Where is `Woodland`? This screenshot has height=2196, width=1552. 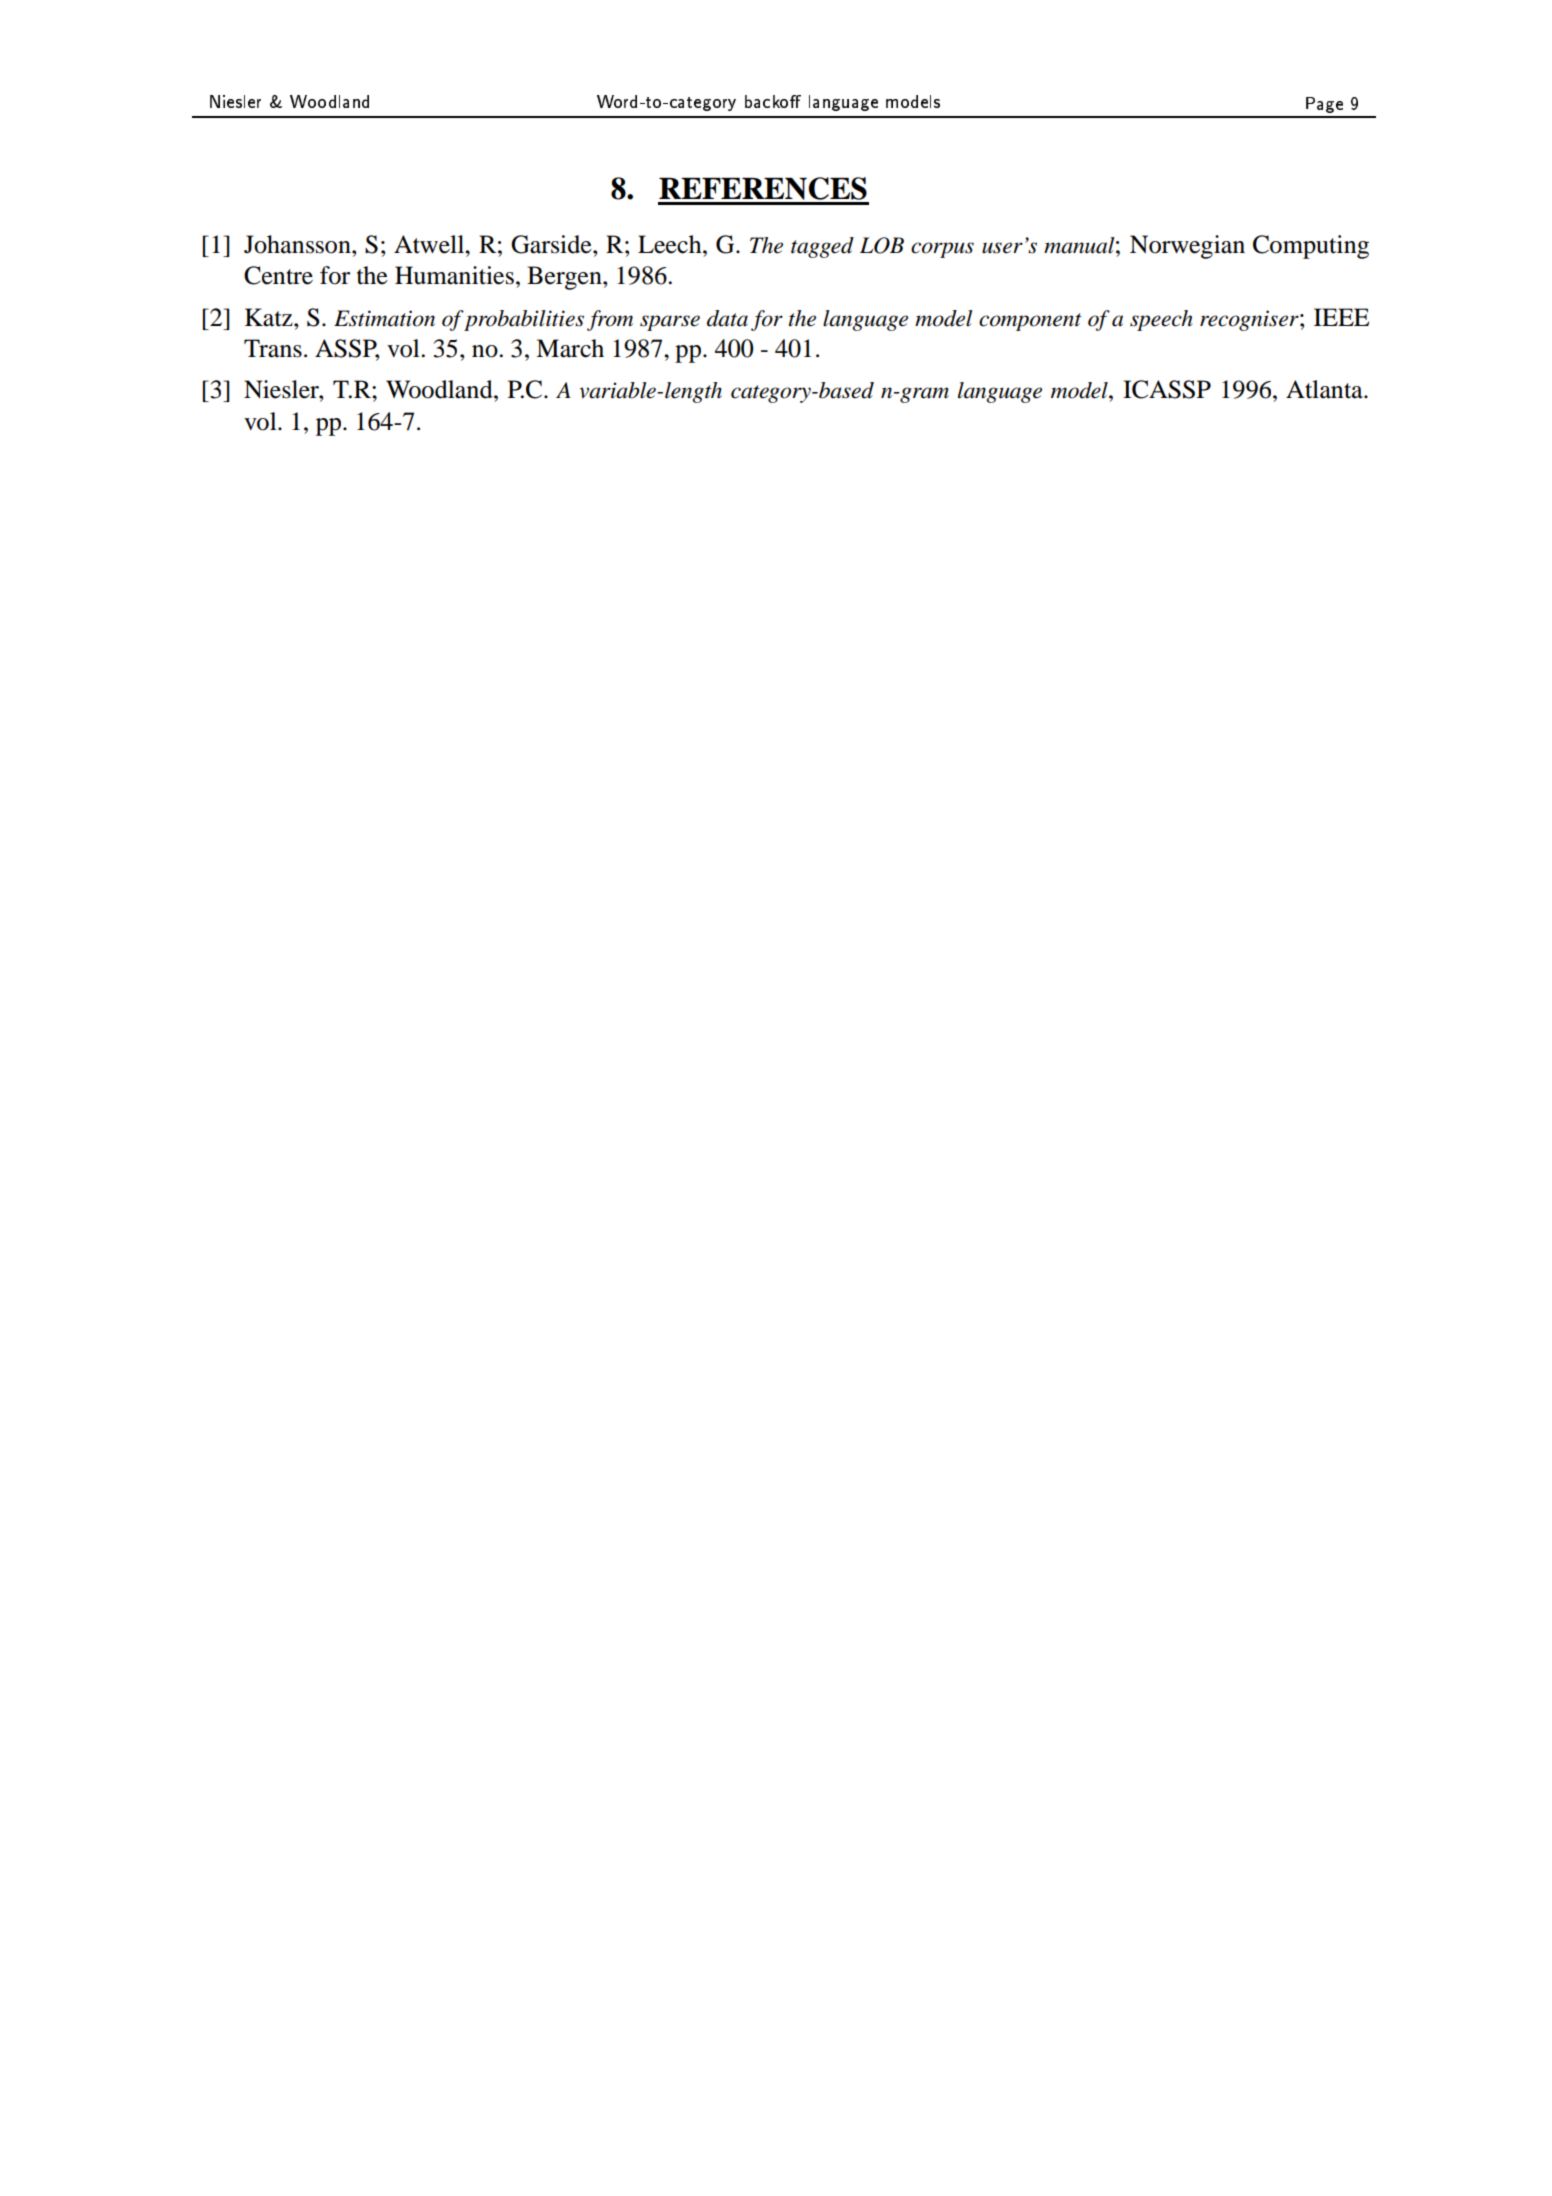
Woodland is located at coordinates (440, 389).
